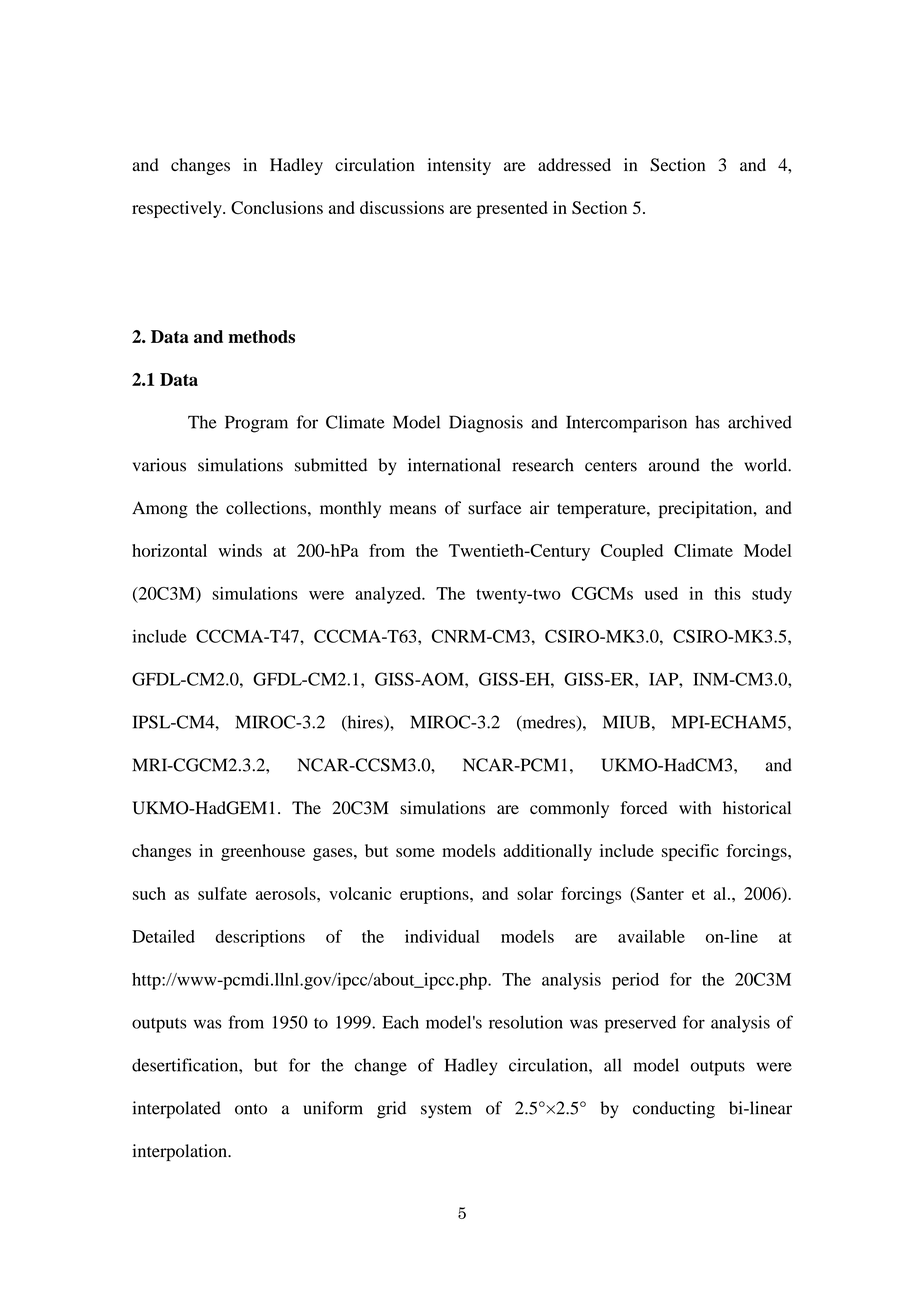 The width and height of the screenshot is (924, 1308). I want to click on winds, so click(240, 550).
